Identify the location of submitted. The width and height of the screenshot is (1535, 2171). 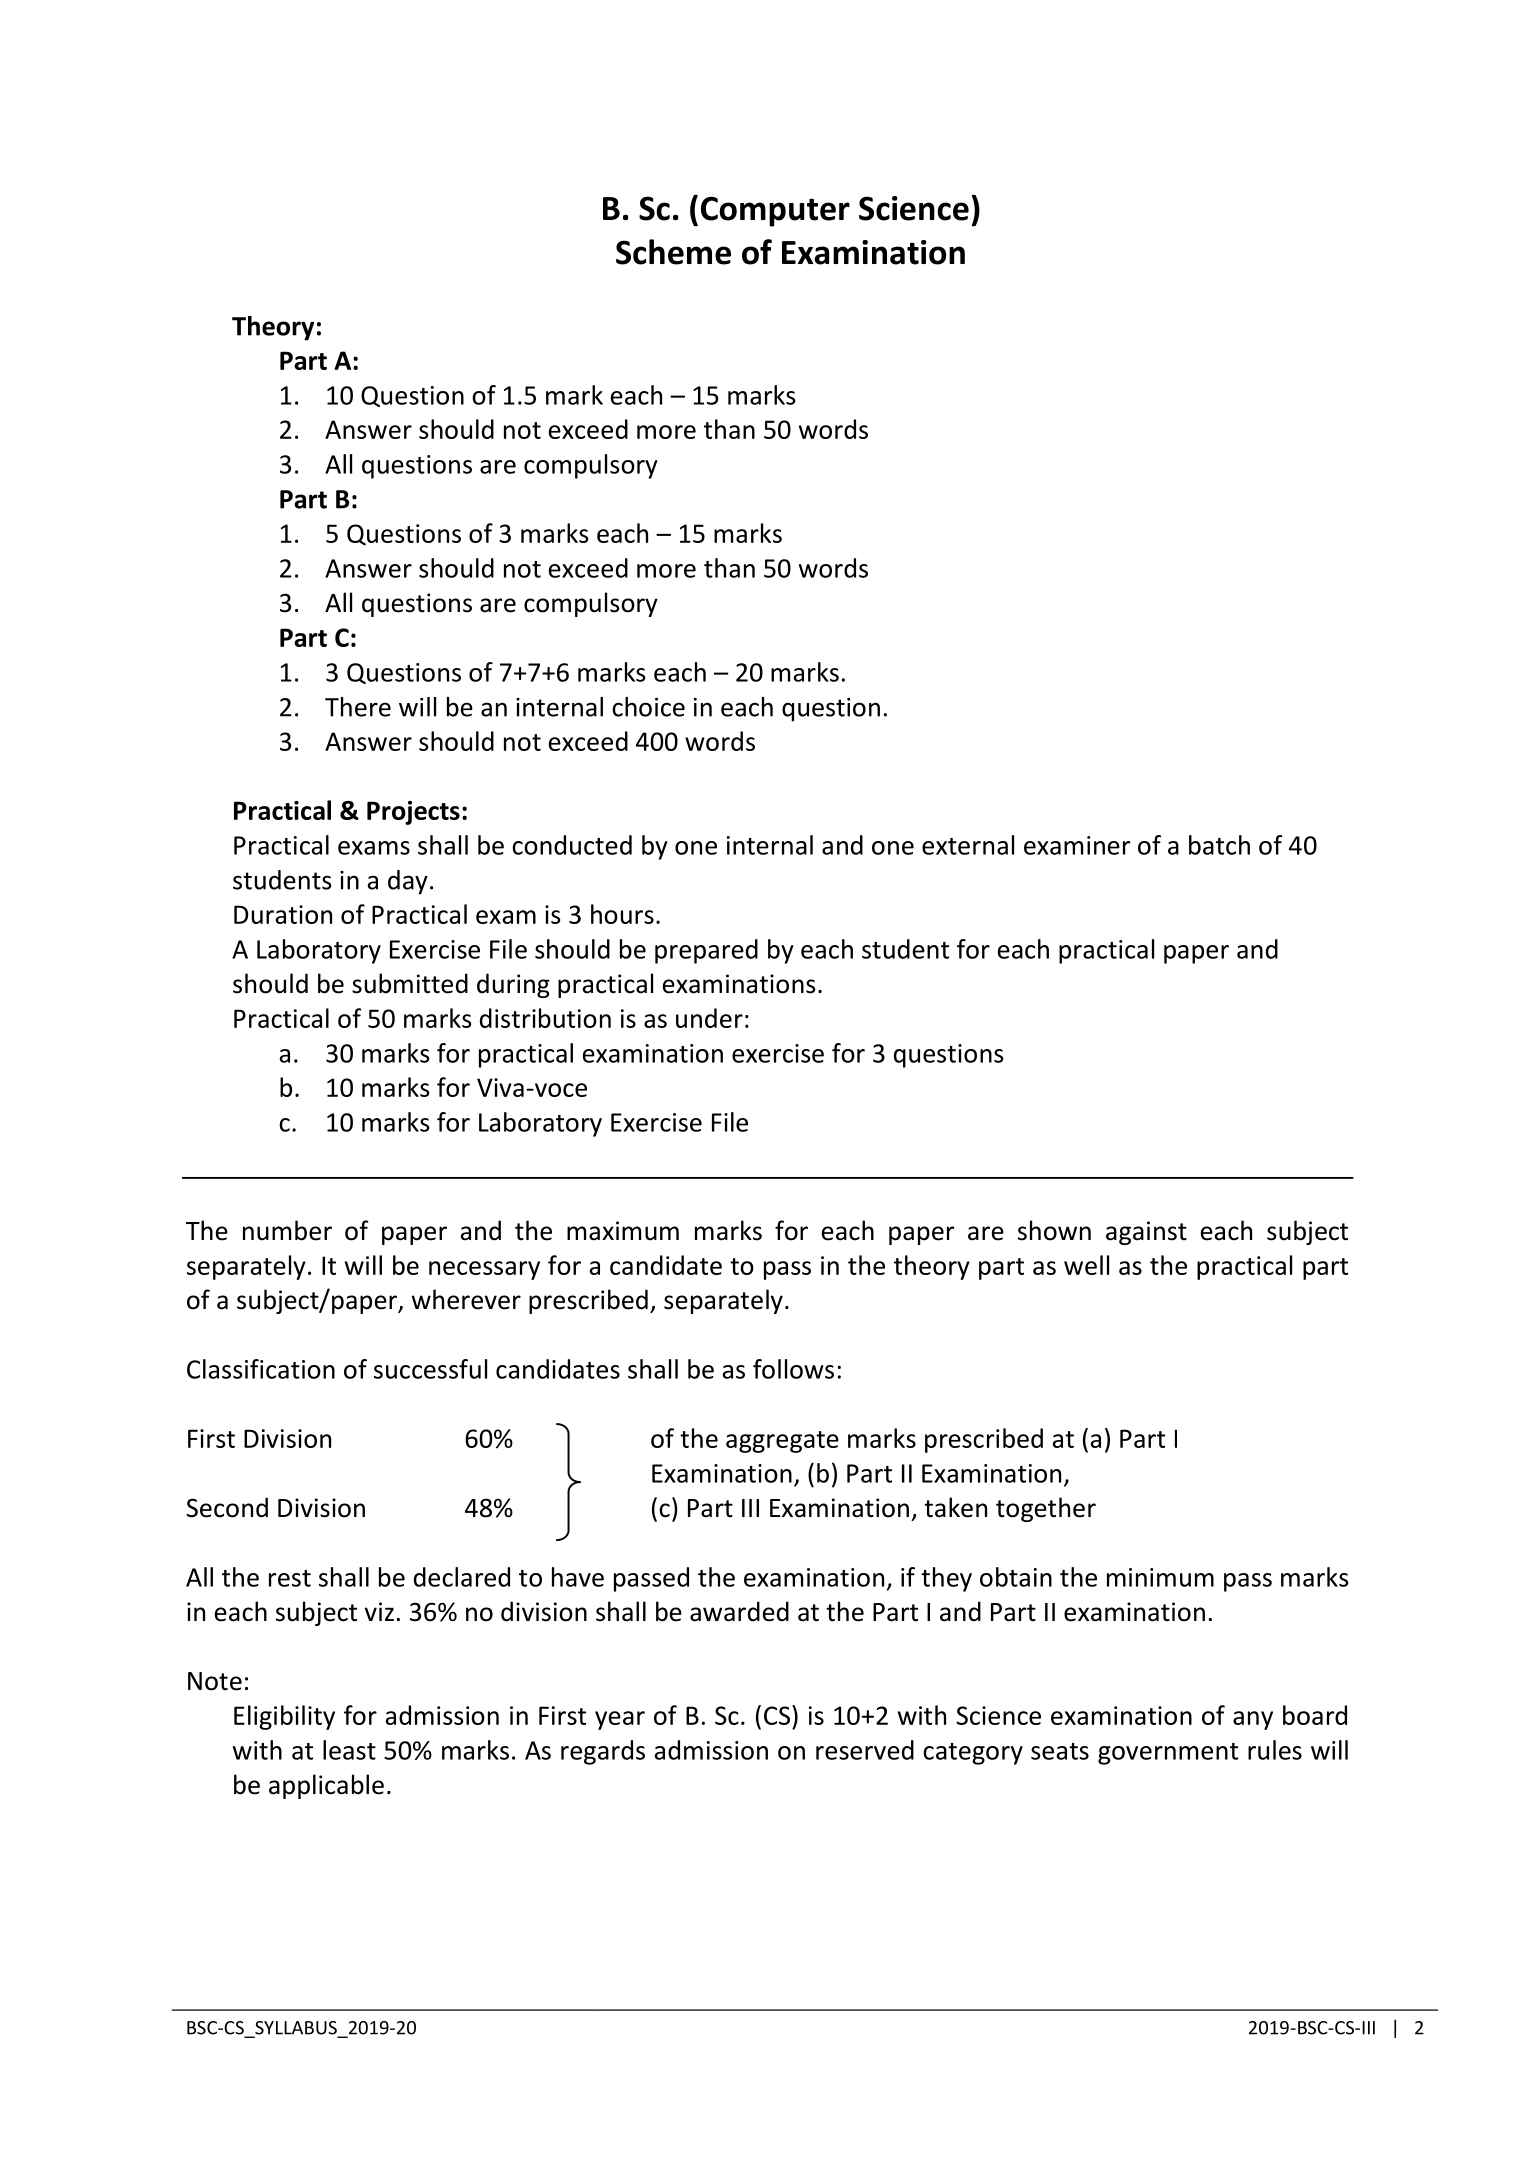
(410, 983).
